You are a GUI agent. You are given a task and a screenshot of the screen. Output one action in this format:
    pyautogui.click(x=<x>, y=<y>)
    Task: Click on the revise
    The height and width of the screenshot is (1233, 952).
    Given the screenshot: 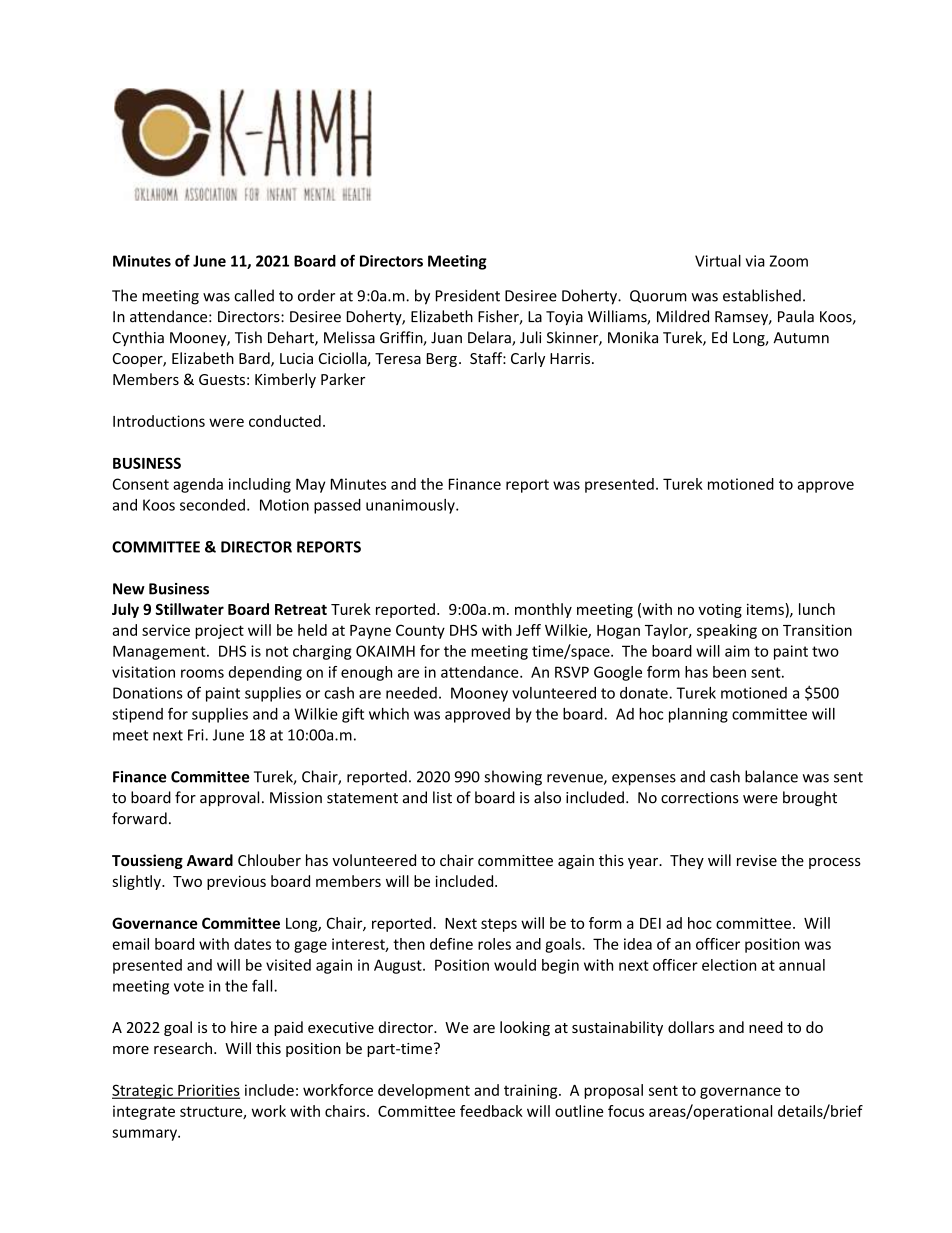 What is the action you would take?
    pyautogui.click(x=757, y=860)
